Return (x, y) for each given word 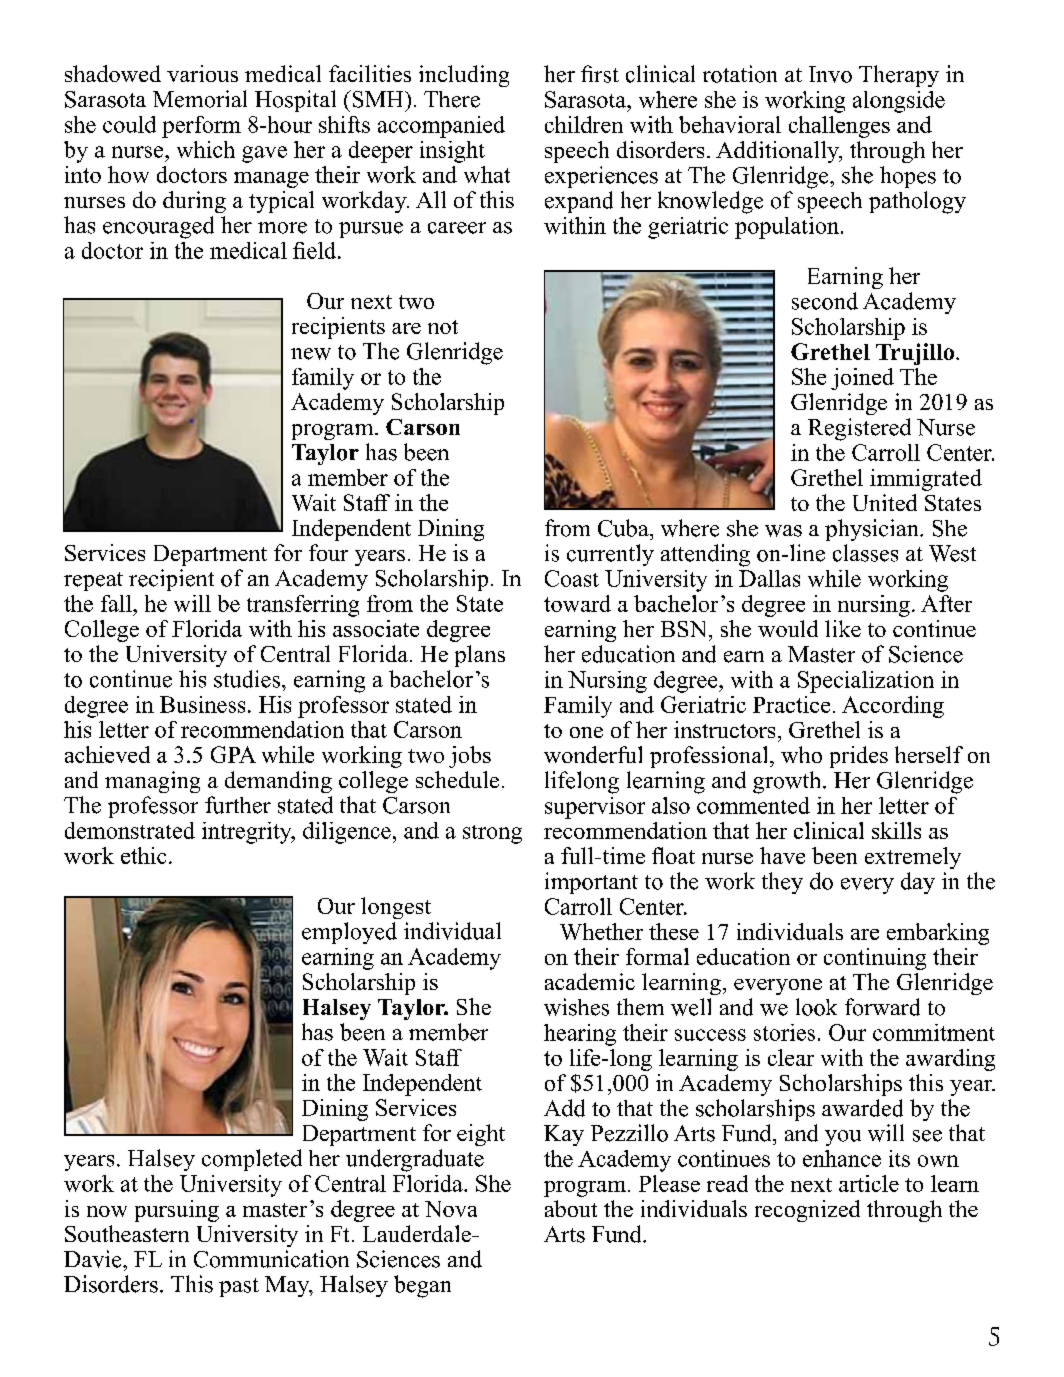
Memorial (200, 99)
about (571, 1208)
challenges (839, 127)
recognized (807, 1211)
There (452, 99)
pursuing (177, 1211)
